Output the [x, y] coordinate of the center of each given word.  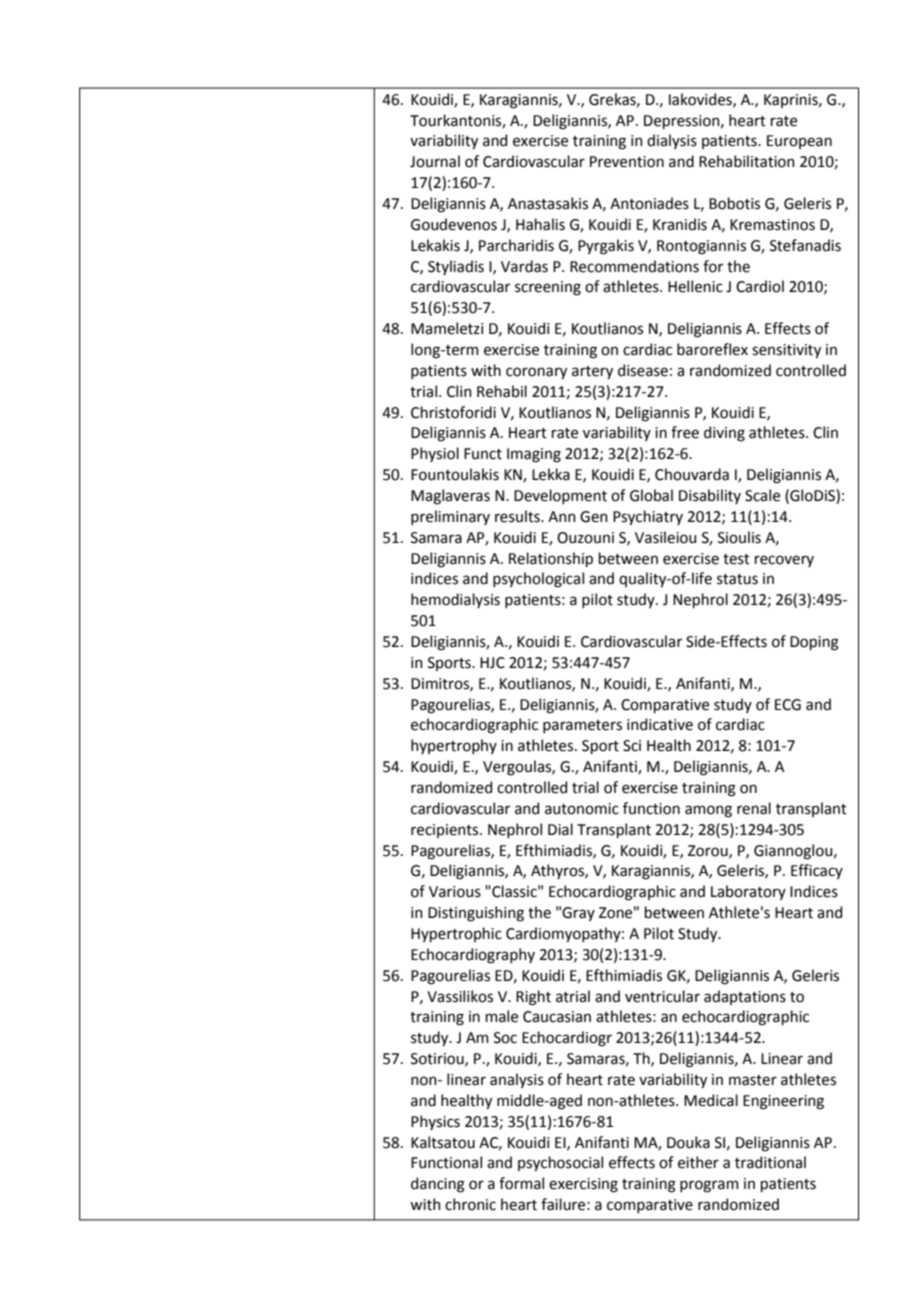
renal [754, 808]
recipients [446, 831]
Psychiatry [648, 517]
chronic [470, 1204]
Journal [435, 161]
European [799, 142]
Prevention [627, 162]
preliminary [450, 517]
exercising [583, 1185]
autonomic [582, 809]
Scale [762, 495]
